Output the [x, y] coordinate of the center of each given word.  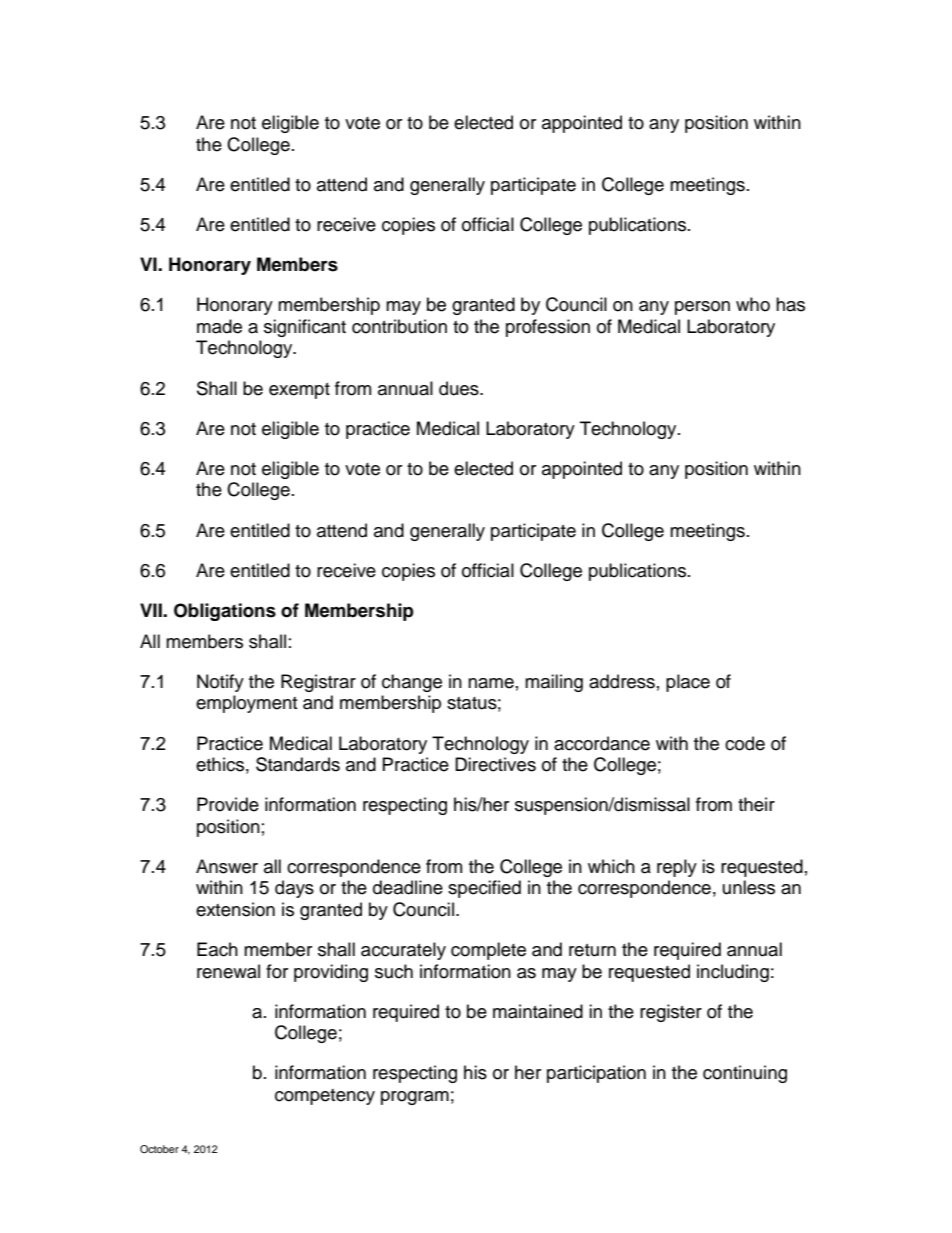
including [733, 973]
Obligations [225, 612]
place [688, 683]
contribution [399, 326]
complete [488, 951]
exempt [299, 391]
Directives [495, 764]
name [491, 683]
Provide [228, 804]
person [702, 308]
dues [460, 388]
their [756, 804]
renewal [228, 971]
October [159, 1149]
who [753, 304]
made [219, 326]
